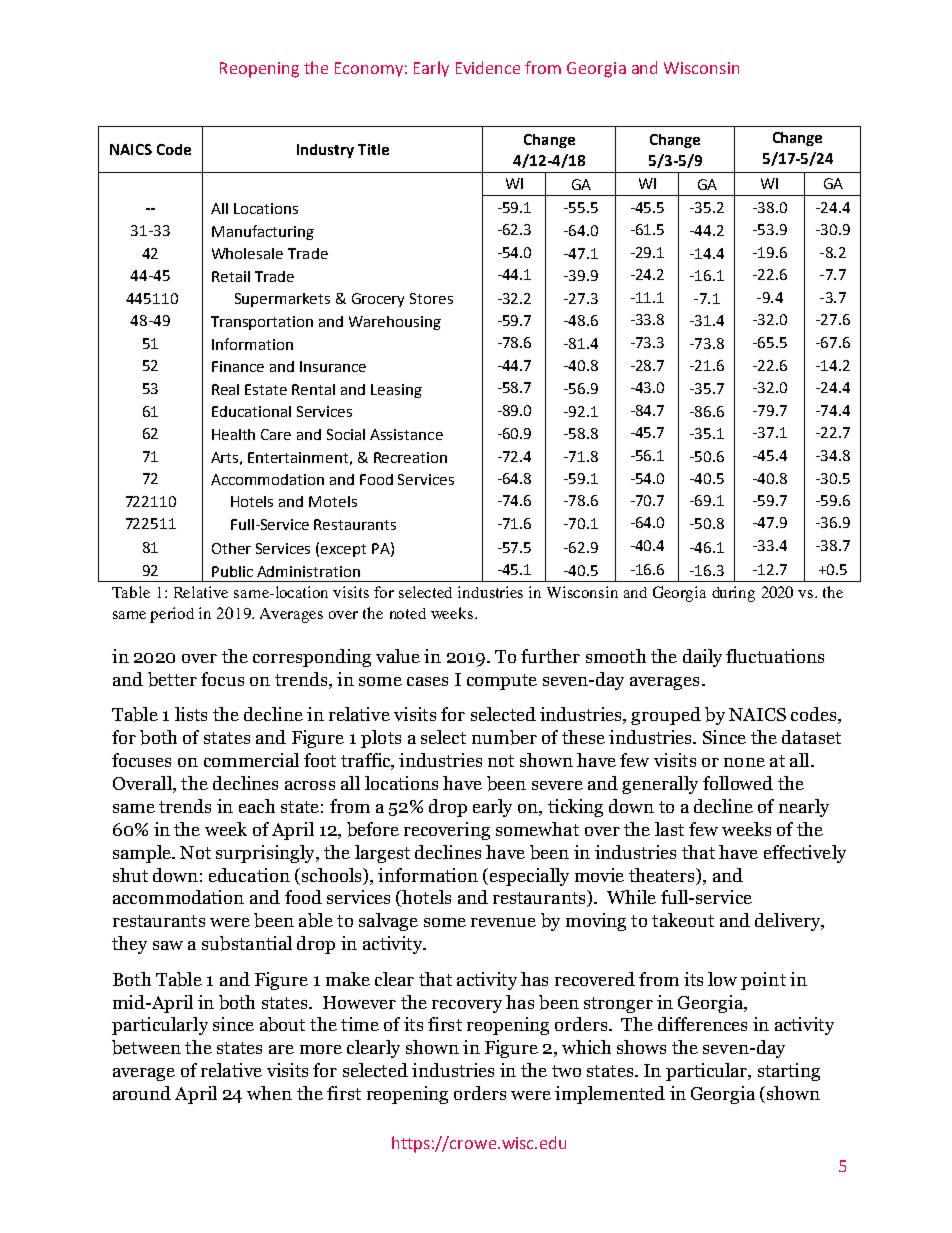 This page has height=1233, width=952. I want to click on Industry, so click(325, 151).
